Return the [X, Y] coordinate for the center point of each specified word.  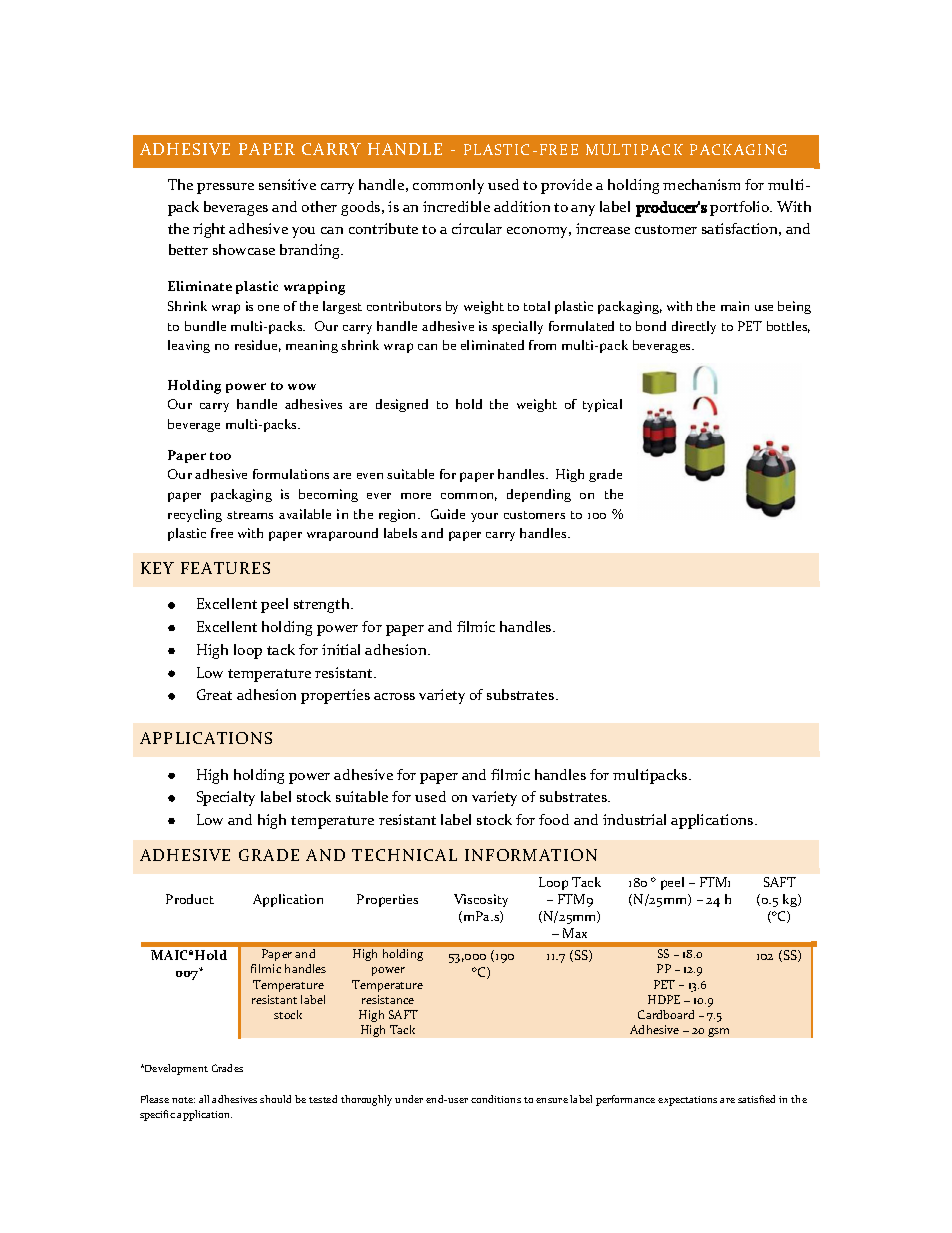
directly [694, 327]
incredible [456, 206]
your [484, 517]
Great [214, 694]
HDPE [664, 999]
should [275, 1099]
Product [190, 899]
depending [539, 495]
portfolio [741, 208]
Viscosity [481, 900]
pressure [225, 188]
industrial [634, 819]
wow [302, 386]
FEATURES [225, 568]
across [394, 696]
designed [402, 405]
